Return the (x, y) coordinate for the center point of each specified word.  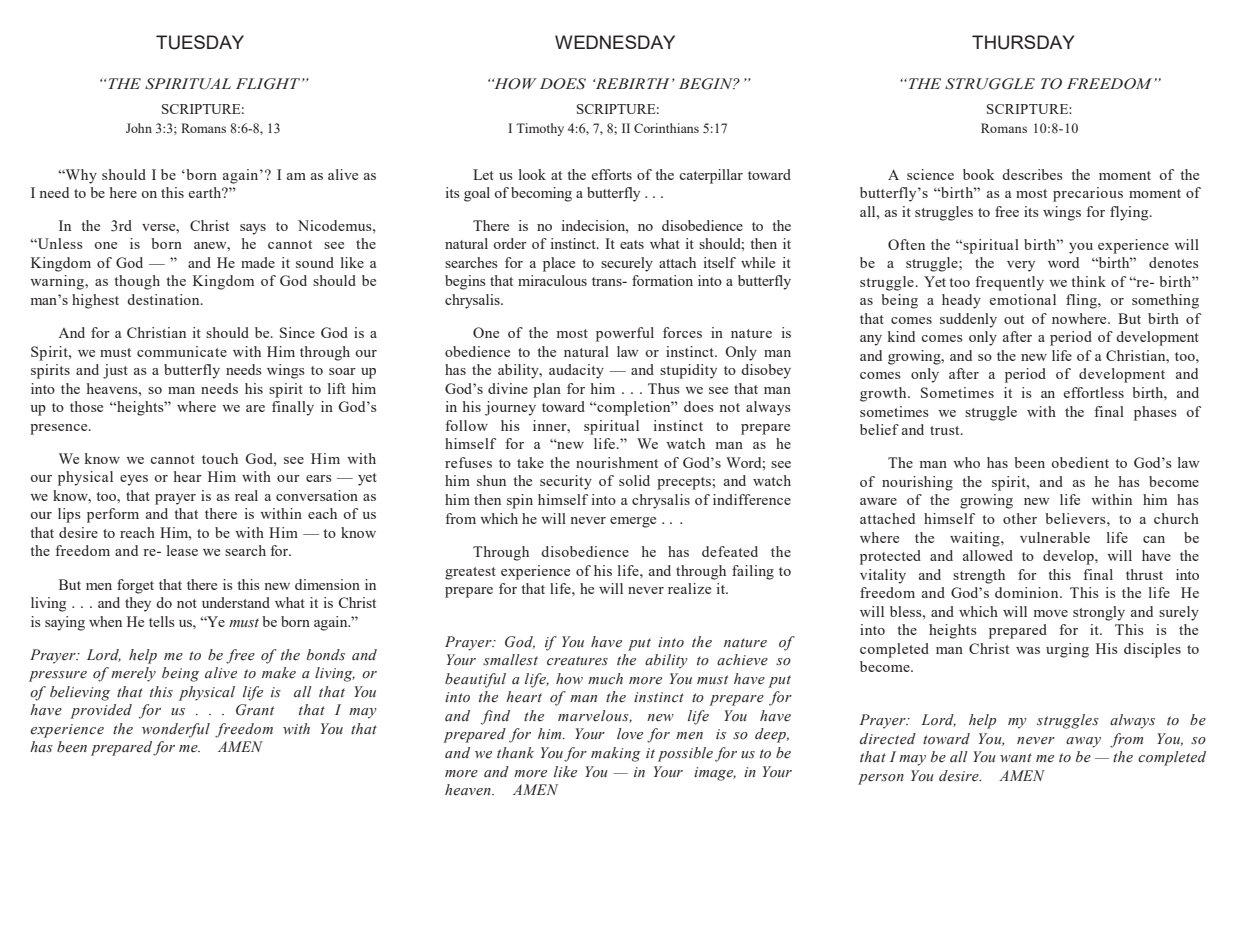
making (616, 754)
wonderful (176, 730)
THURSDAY (1023, 42)
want (1016, 757)
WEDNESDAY (615, 42)
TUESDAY (200, 42)
